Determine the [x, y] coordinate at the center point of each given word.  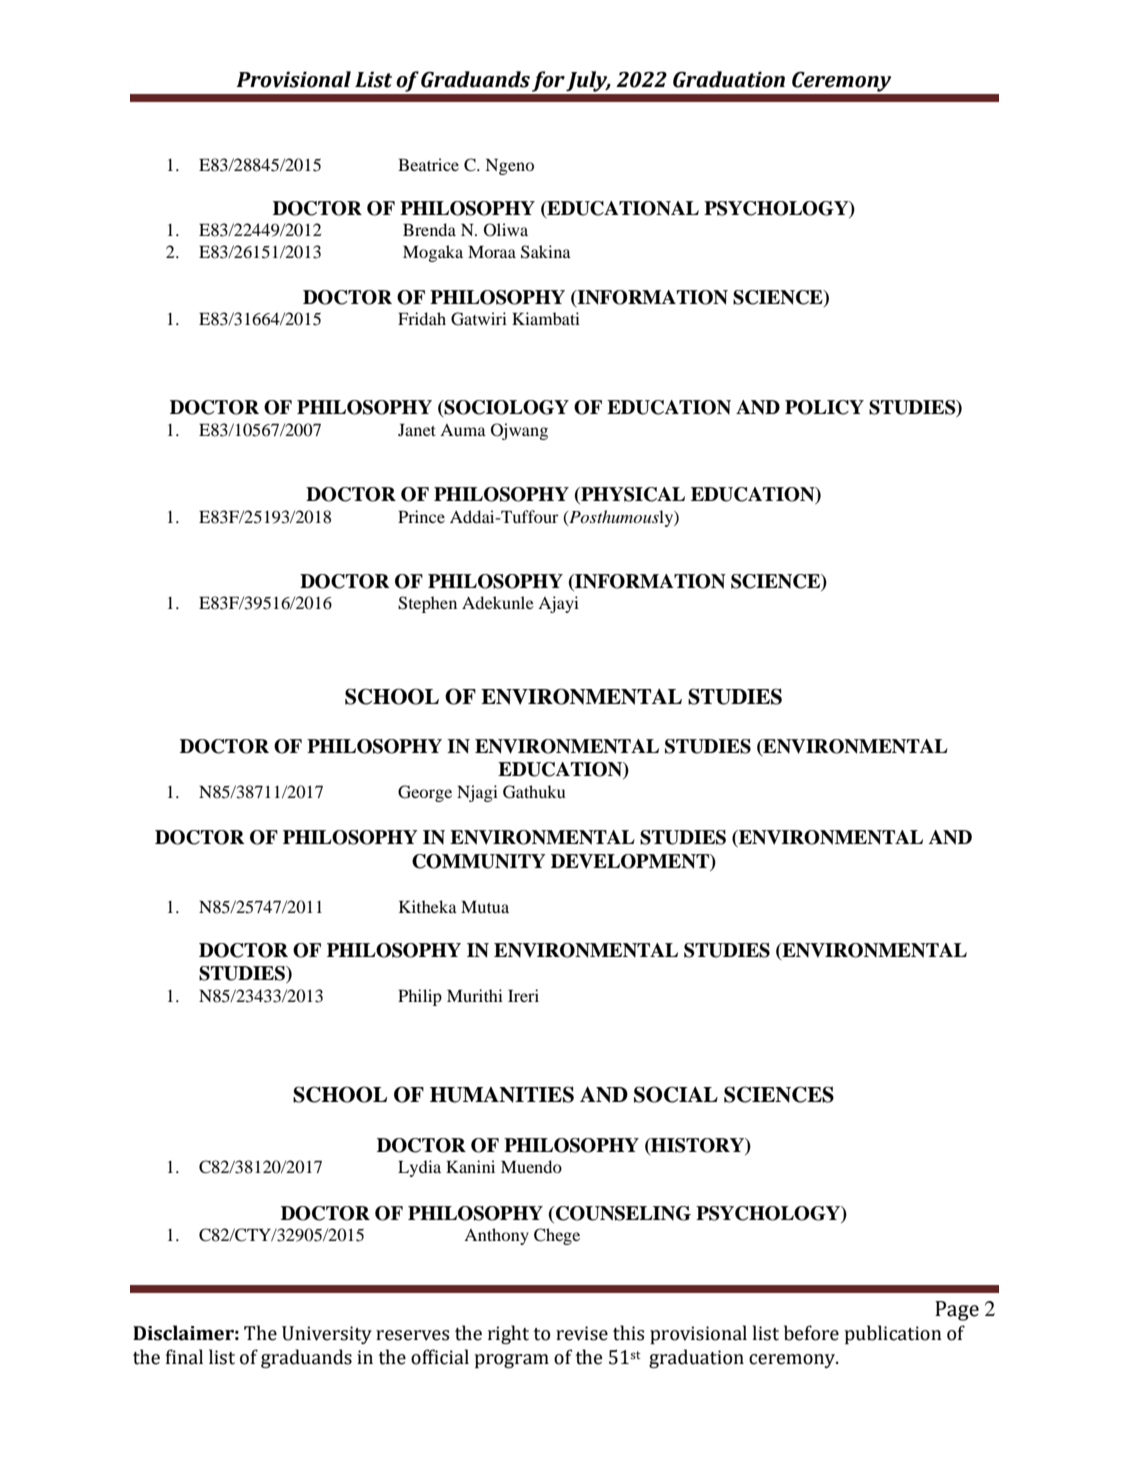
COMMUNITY [479, 861]
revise [582, 1333]
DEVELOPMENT [631, 861]
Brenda [429, 229]
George [425, 793]
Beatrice [428, 164]
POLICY [824, 407]
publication [893, 1334]
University [327, 1335]
